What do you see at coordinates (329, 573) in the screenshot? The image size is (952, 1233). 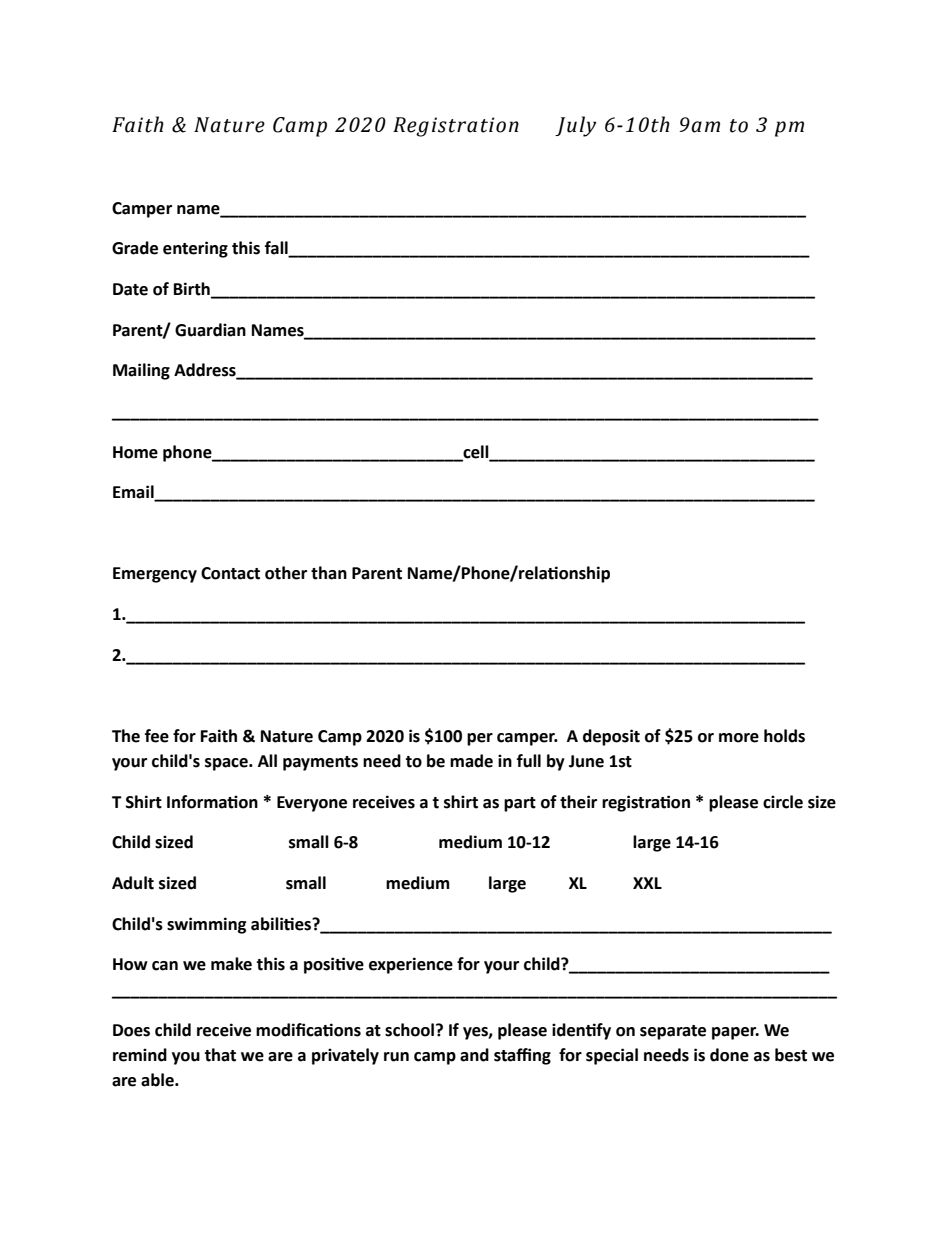 I see `than` at bounding box center [329, 573].
